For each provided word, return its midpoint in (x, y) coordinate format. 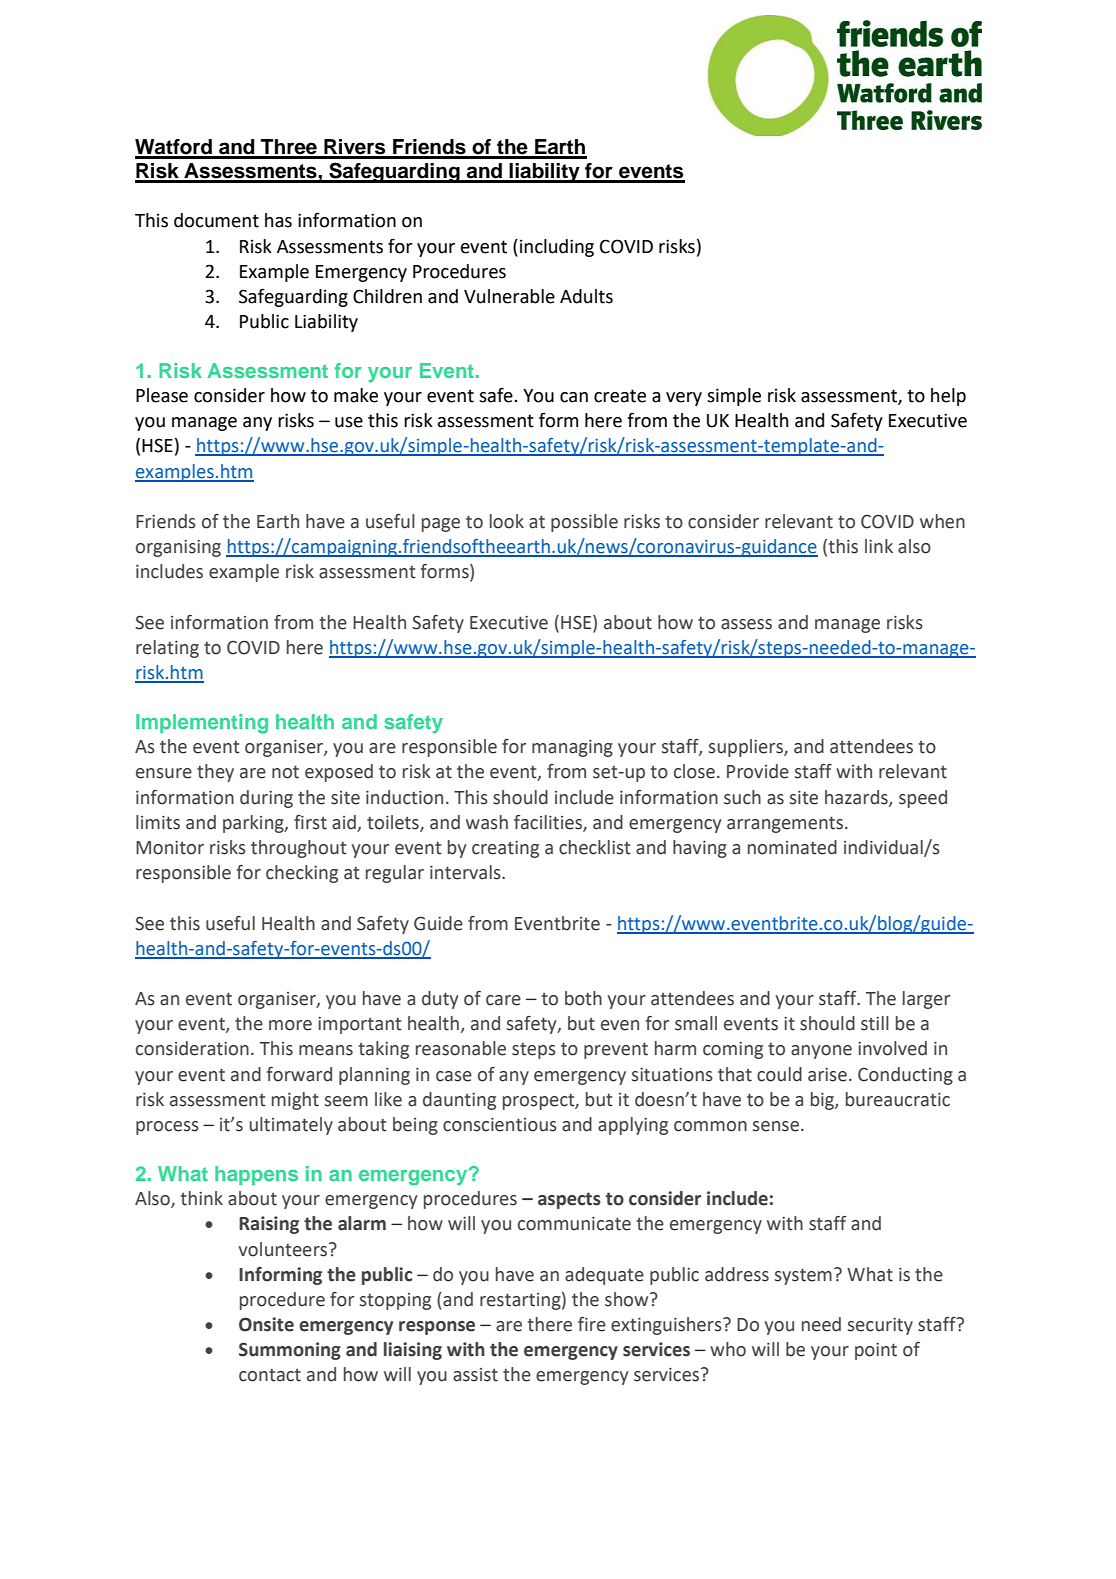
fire (592, 1324)
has (278, 220)
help (948, 397)
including (557, 248)
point (876, 1351)
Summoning (290, 1351)
